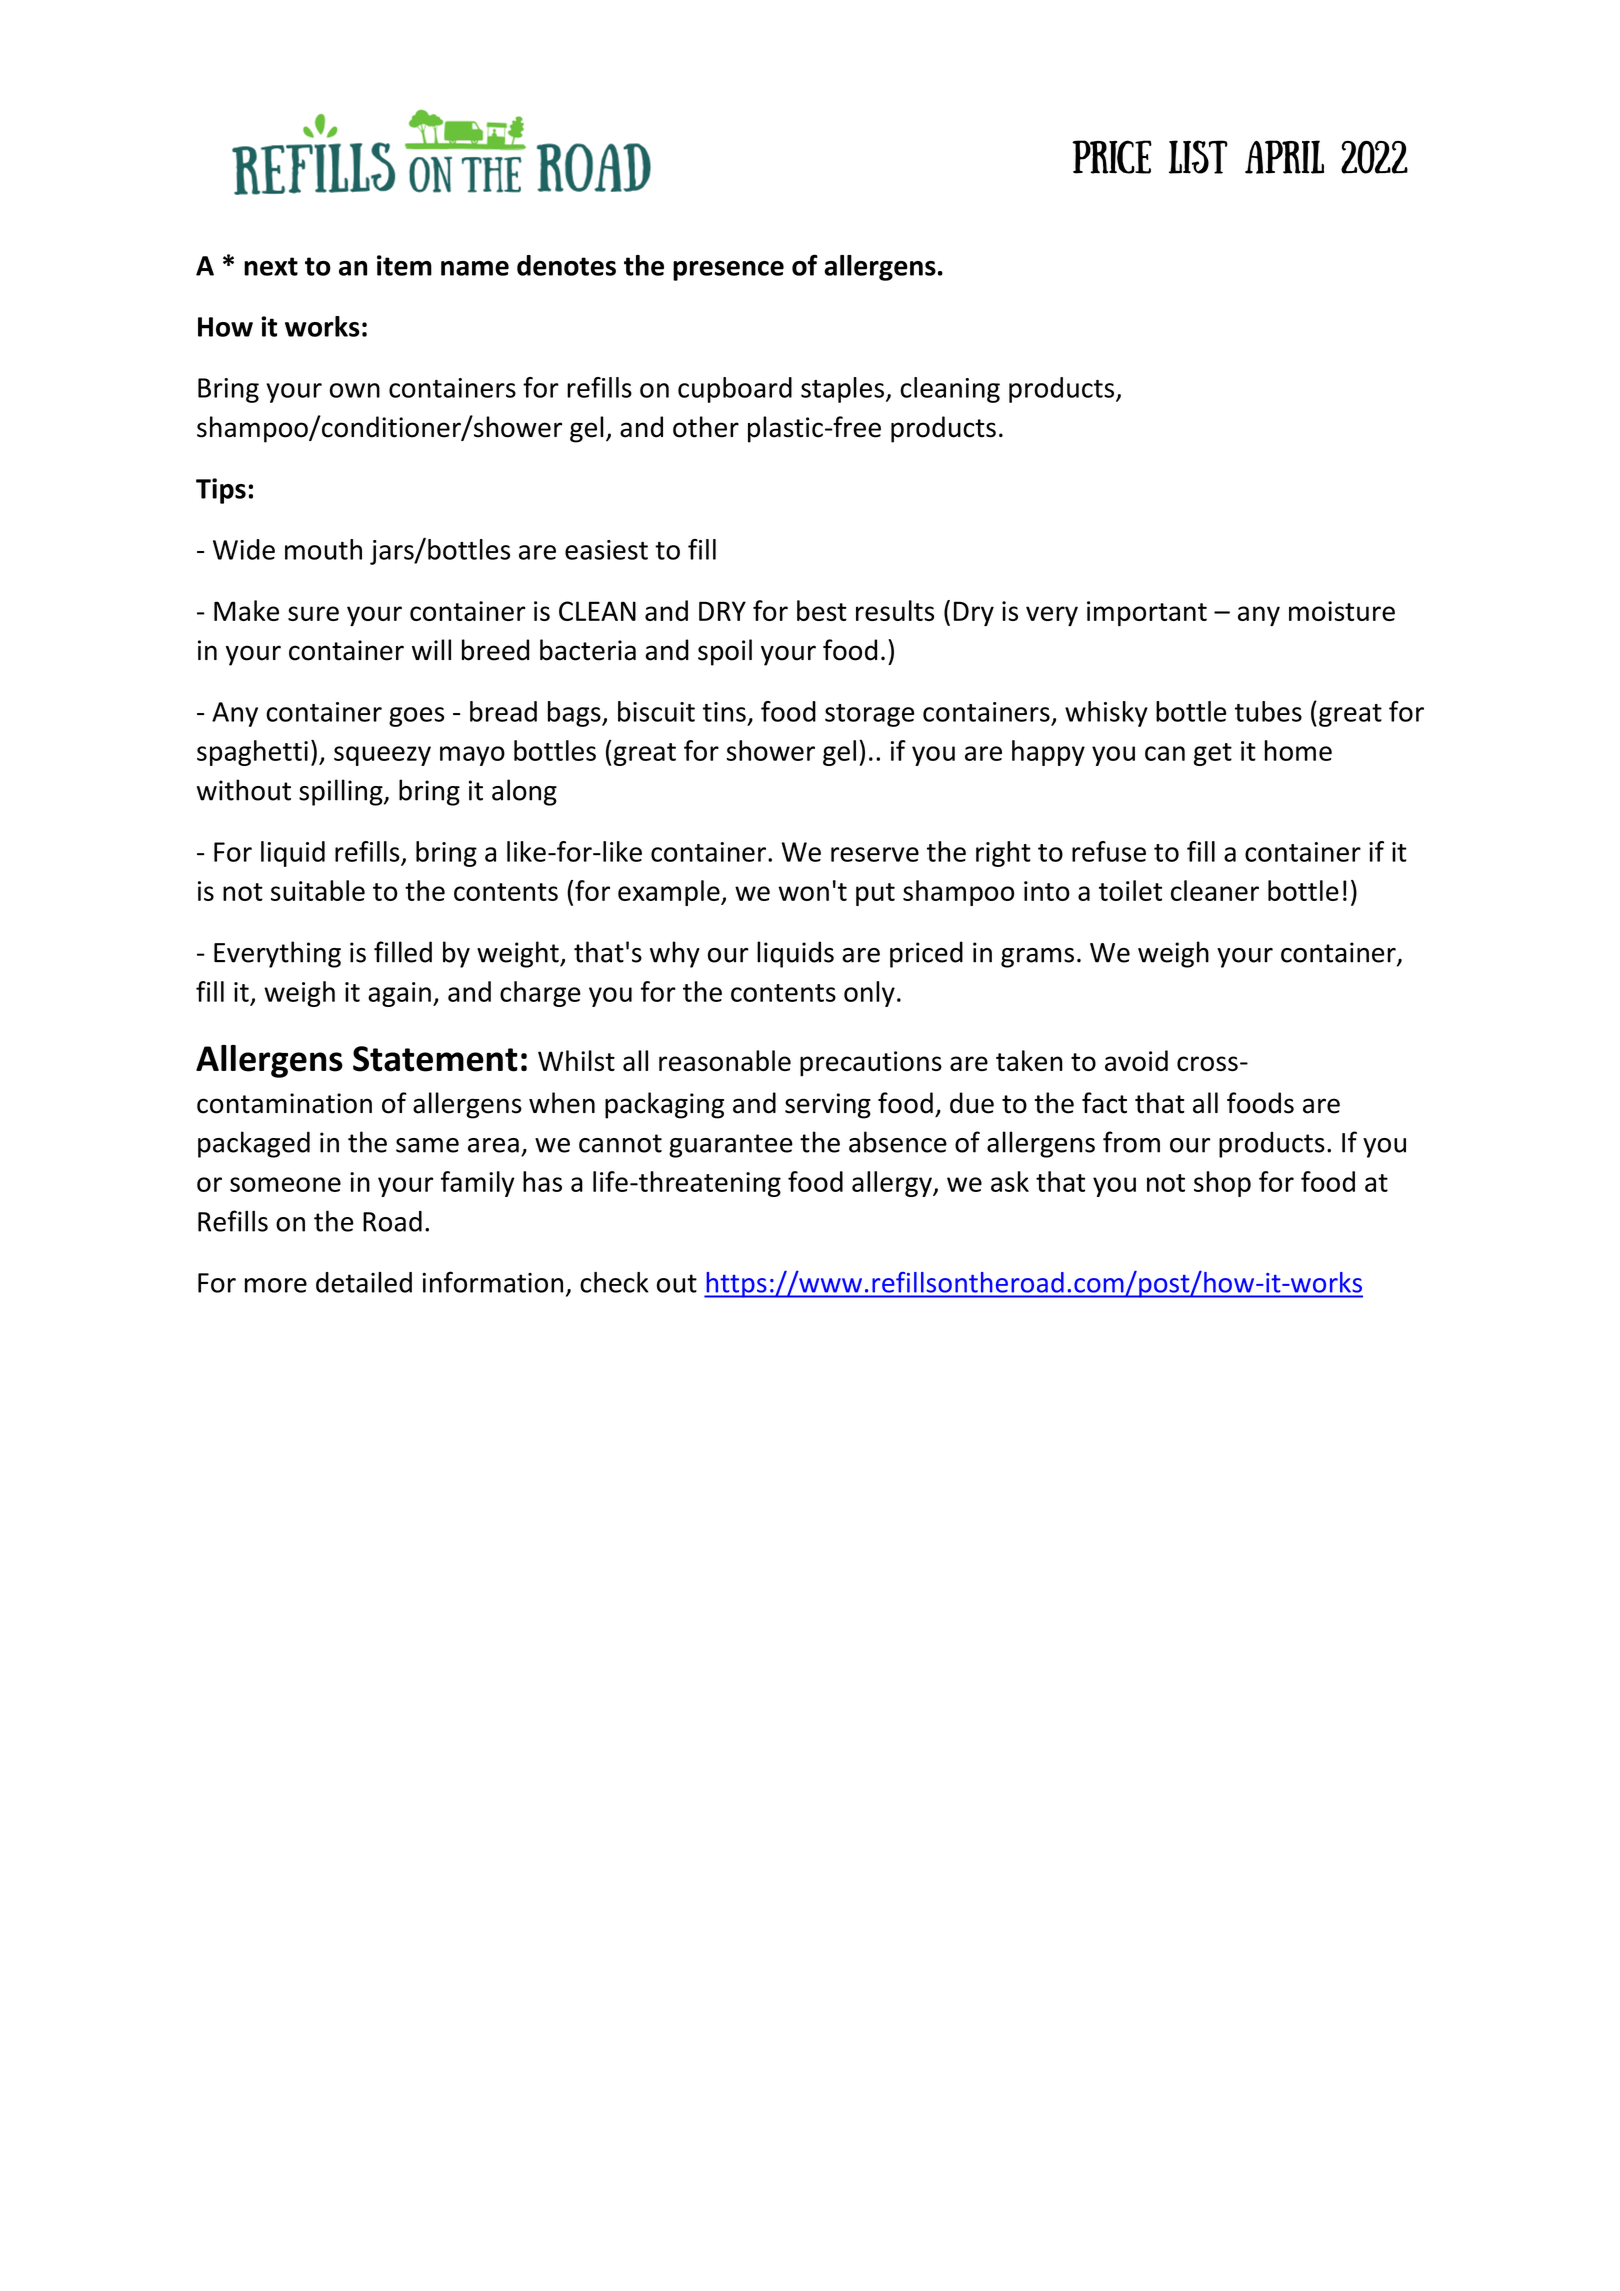  I want to click on shop, so click(1222, 1184).
